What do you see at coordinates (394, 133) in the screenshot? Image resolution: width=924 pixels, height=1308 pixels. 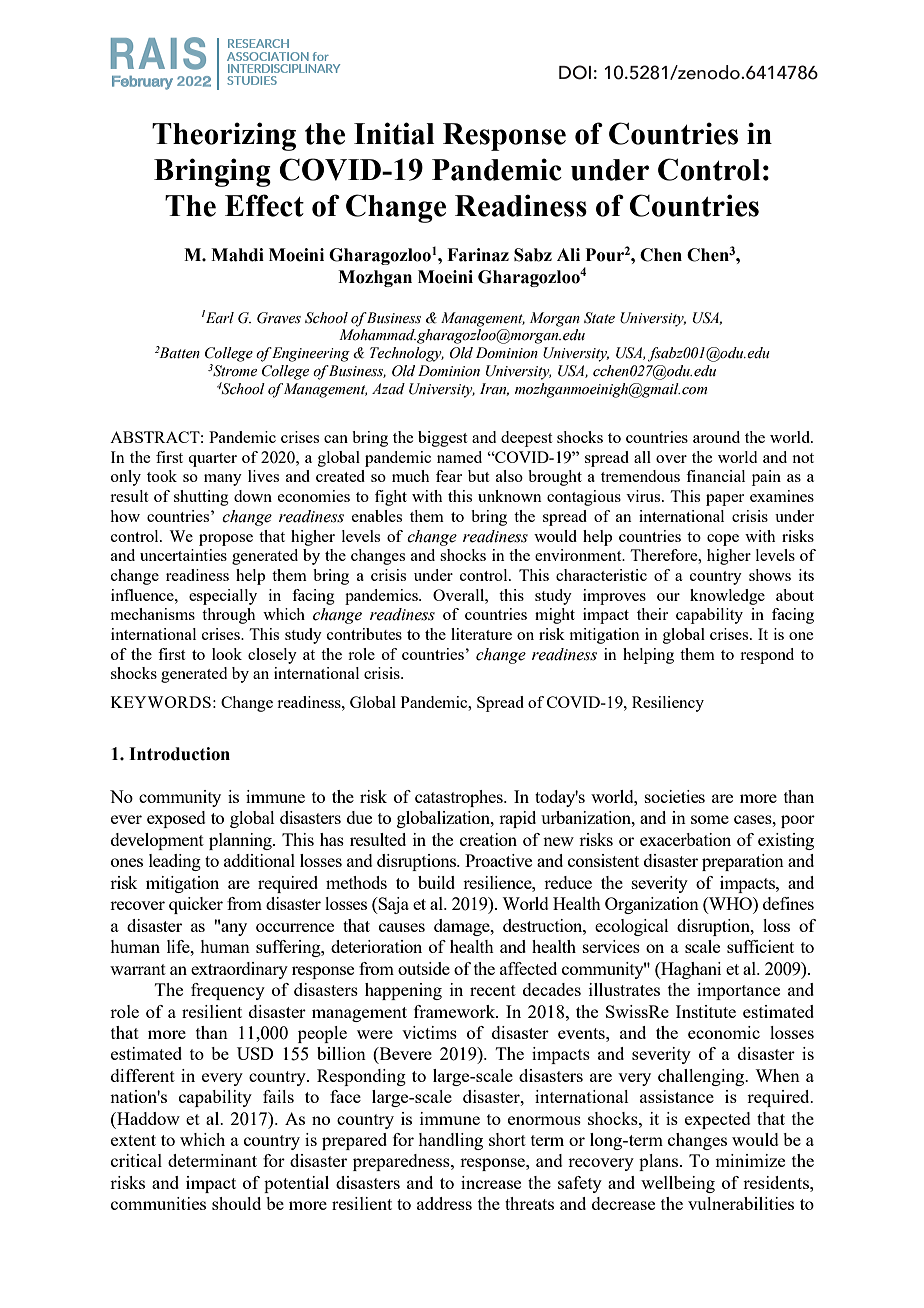 I see `Initial` at bounding box center [394, 133].
